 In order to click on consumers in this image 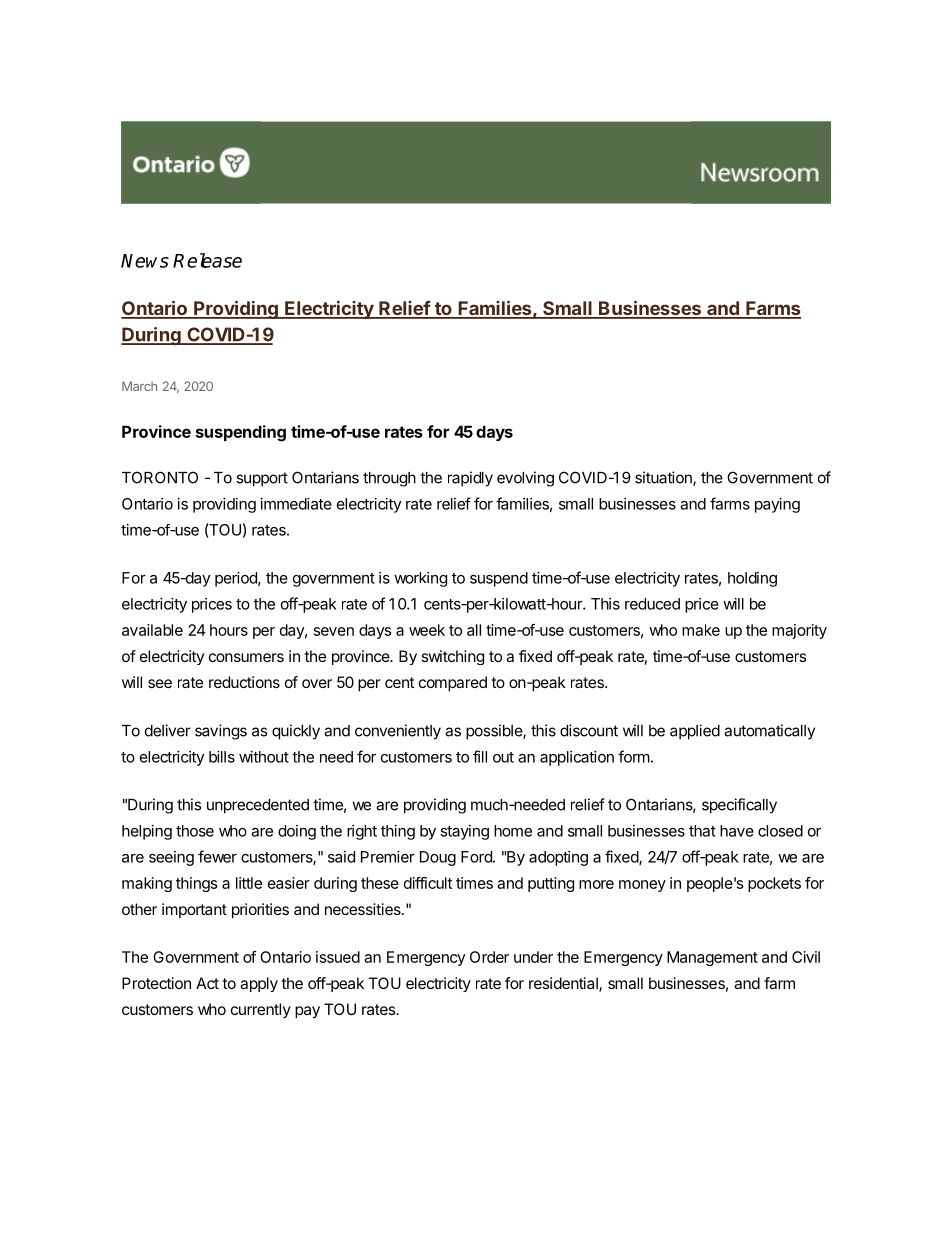, I will do `click(246, 657)`.
